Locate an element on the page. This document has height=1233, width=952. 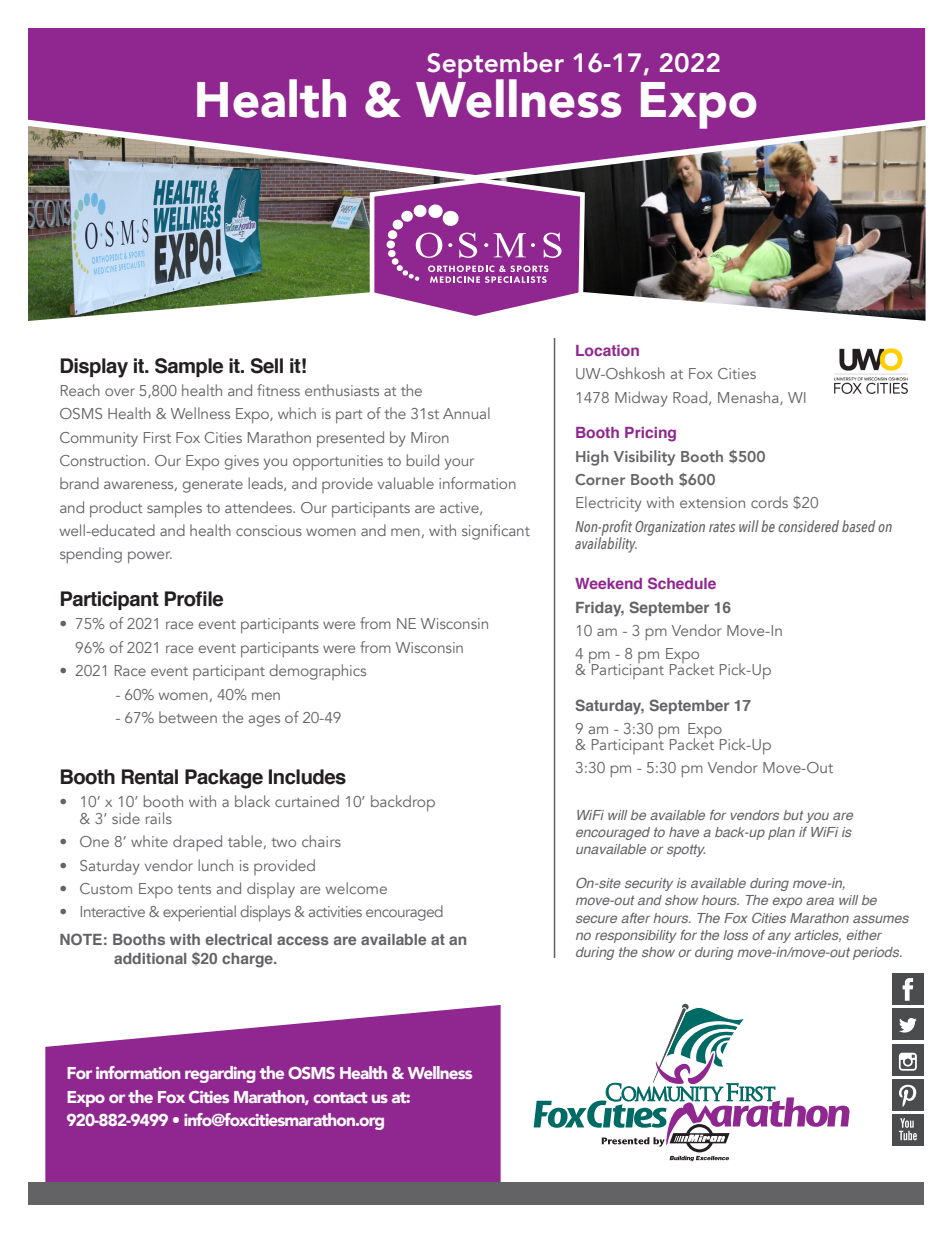
significant is located at coordinates (496, 532).
